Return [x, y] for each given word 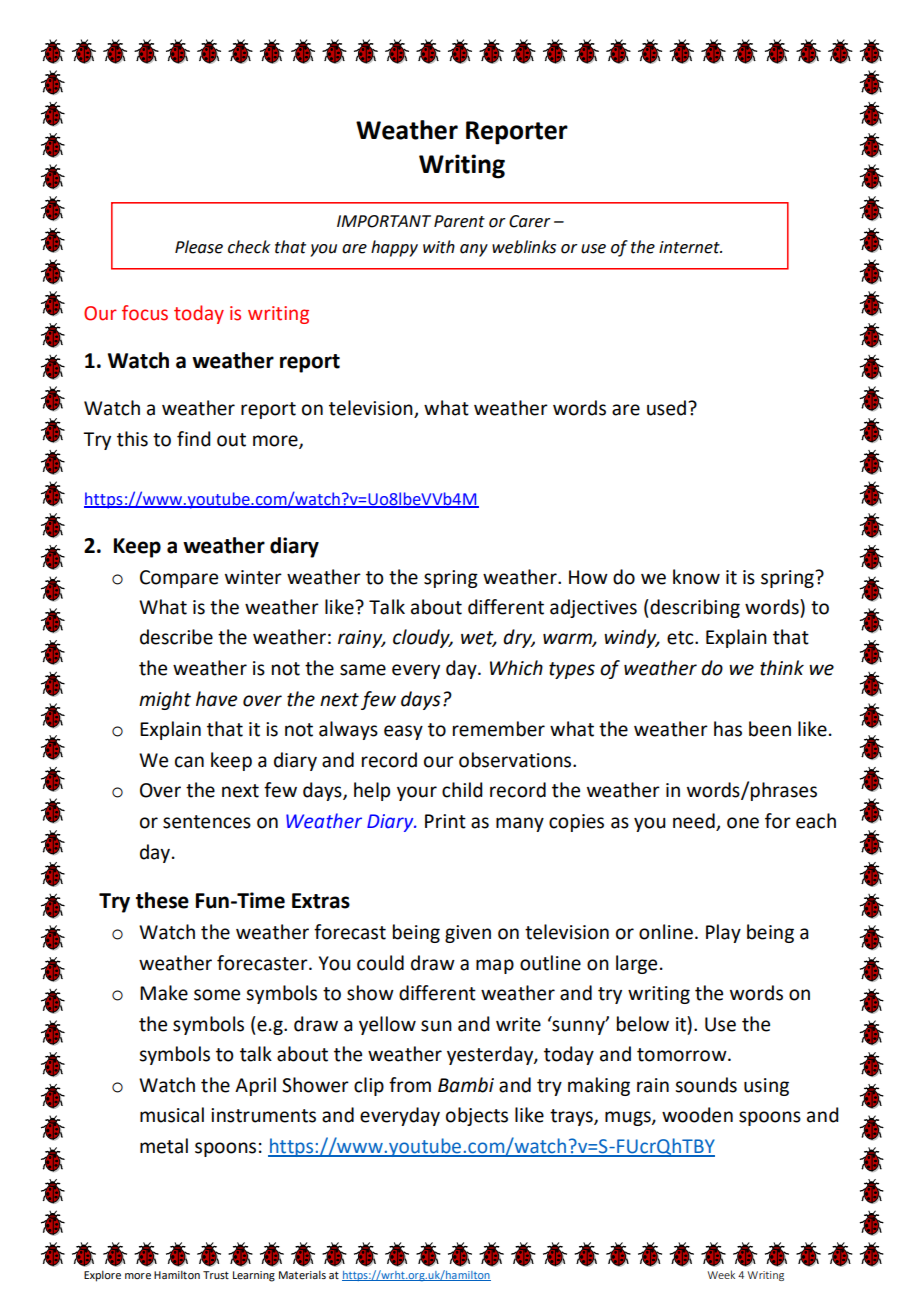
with [439, 247]
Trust [216, 1275]
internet [690, 247]
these [162, 900]
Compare [179, 579]
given [468, 934]
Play [723, 933]
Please [199, 247]
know [696, 577]
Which [516, 668]
